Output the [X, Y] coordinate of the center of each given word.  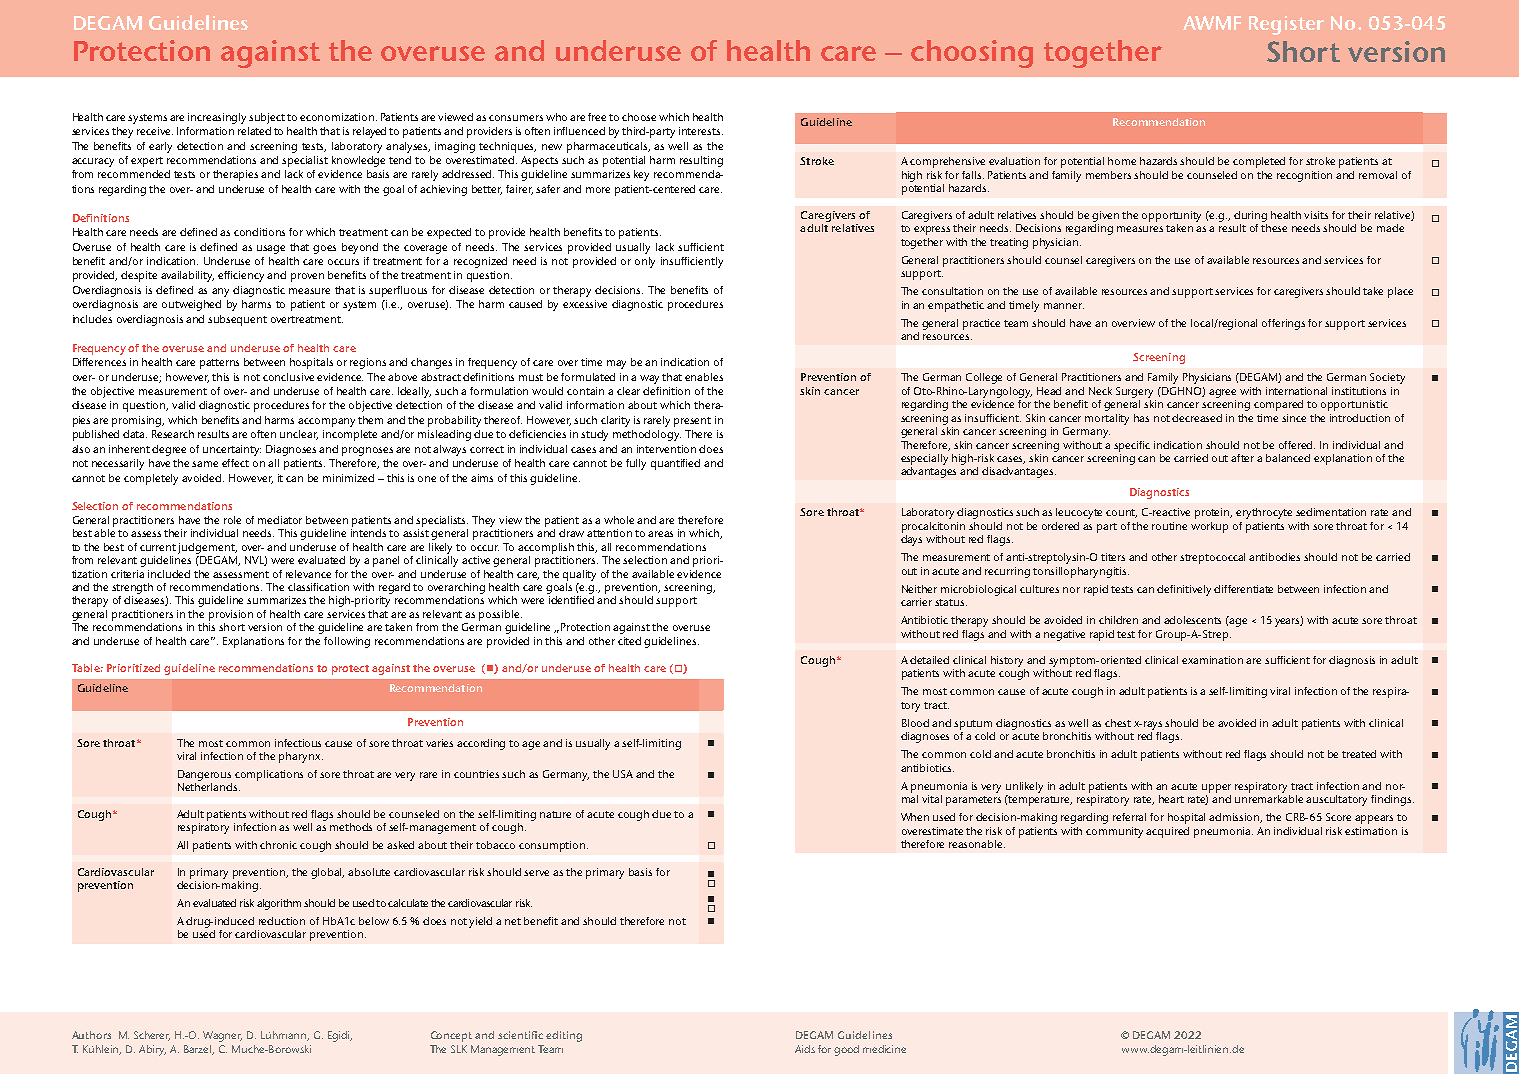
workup [1209, 527]
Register [1286, 25]
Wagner [222, 1036]
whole [621, 520]
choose [639, 117]
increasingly [217, 118]
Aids [805, 1049]
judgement [207, 548]
